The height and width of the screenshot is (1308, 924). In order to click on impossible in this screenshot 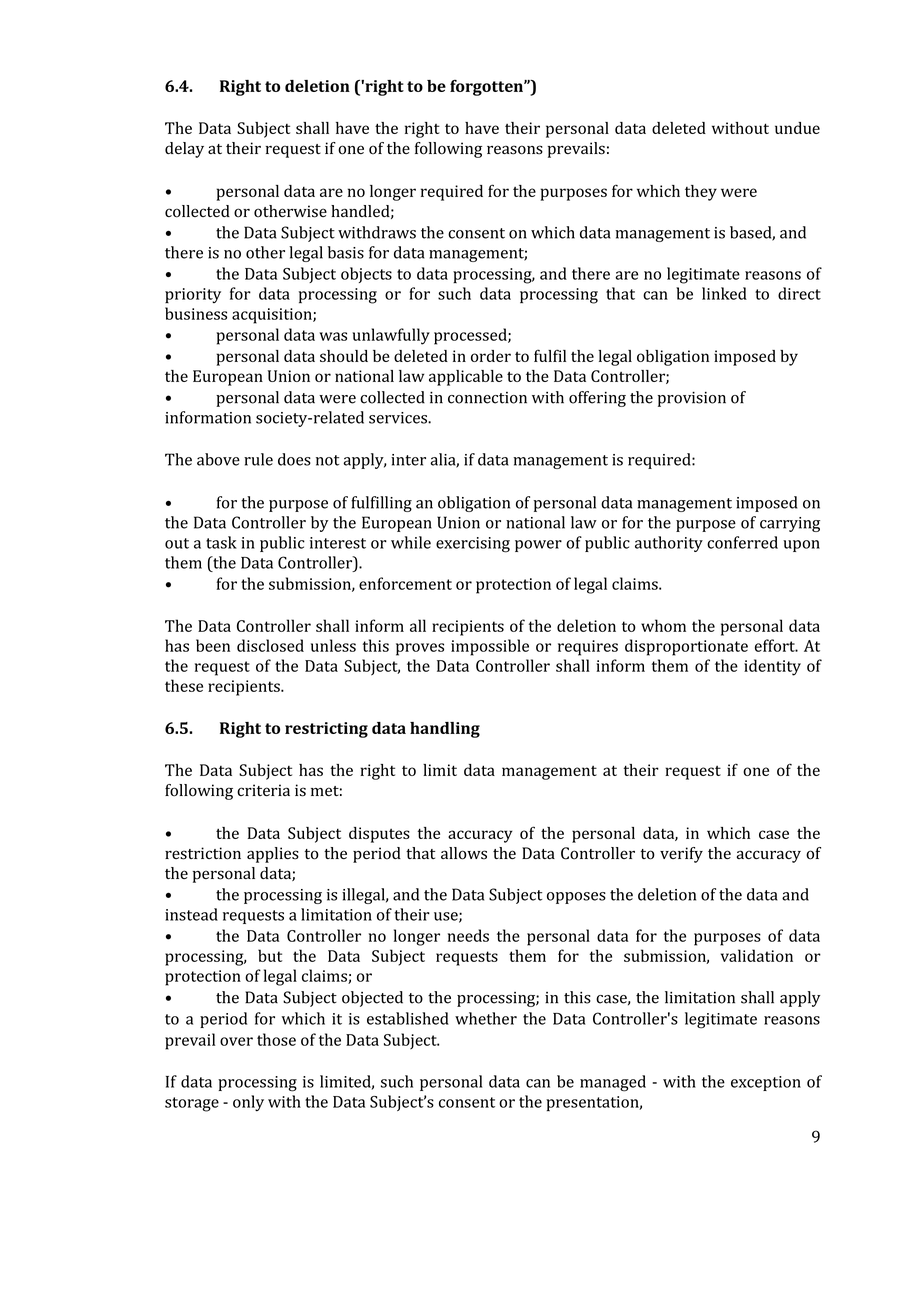, I will do `click(490, 647)`.
